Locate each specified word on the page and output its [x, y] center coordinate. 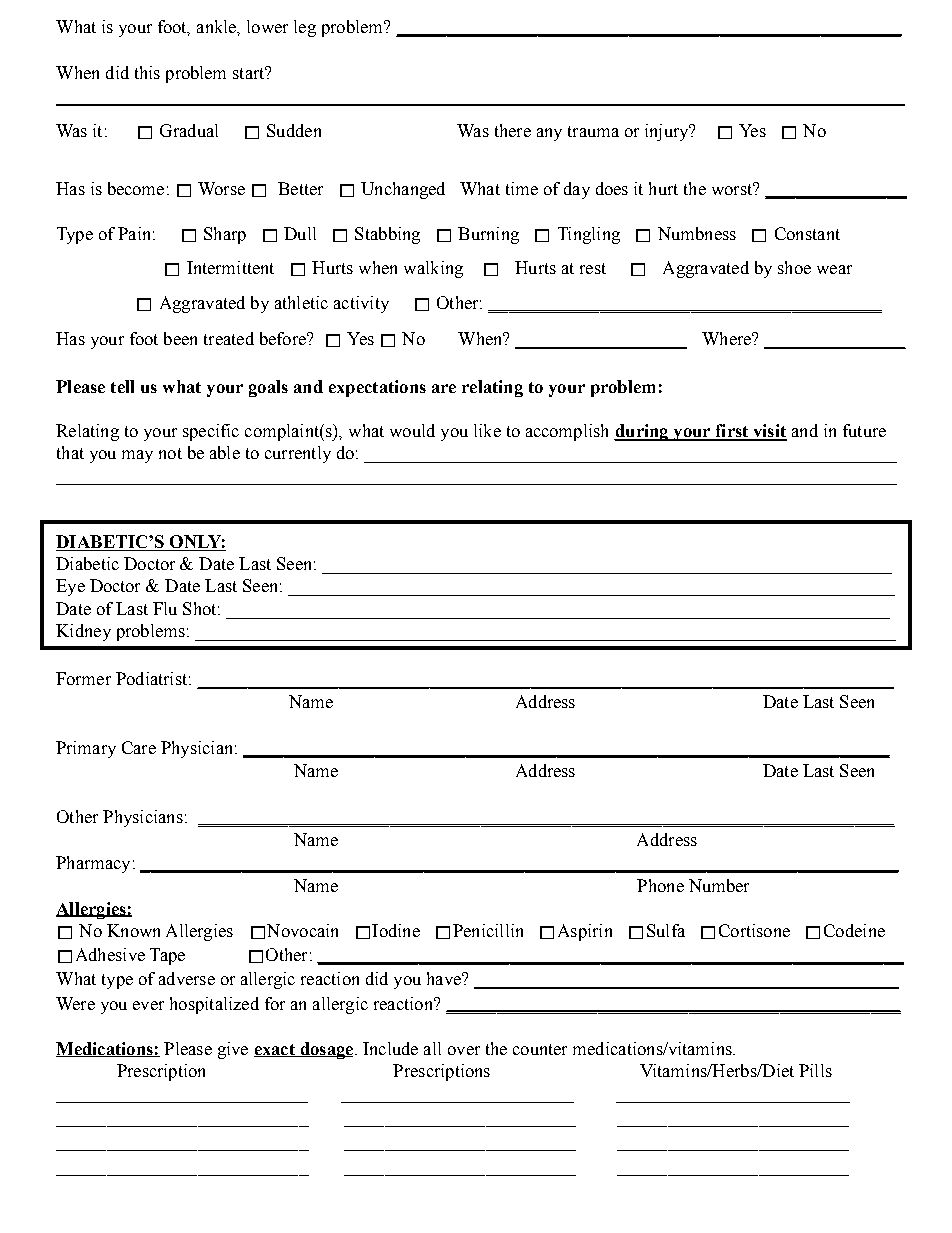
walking [433, 269]
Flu [165, 608]
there [513, 130]
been [180, 338]
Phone [660, 885]
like [487, 430]
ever [148, 1005]
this [147, 72]
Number [719, 885]
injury [668, 132]
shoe [794, 267]
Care [139, 747]
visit [769, 432]
